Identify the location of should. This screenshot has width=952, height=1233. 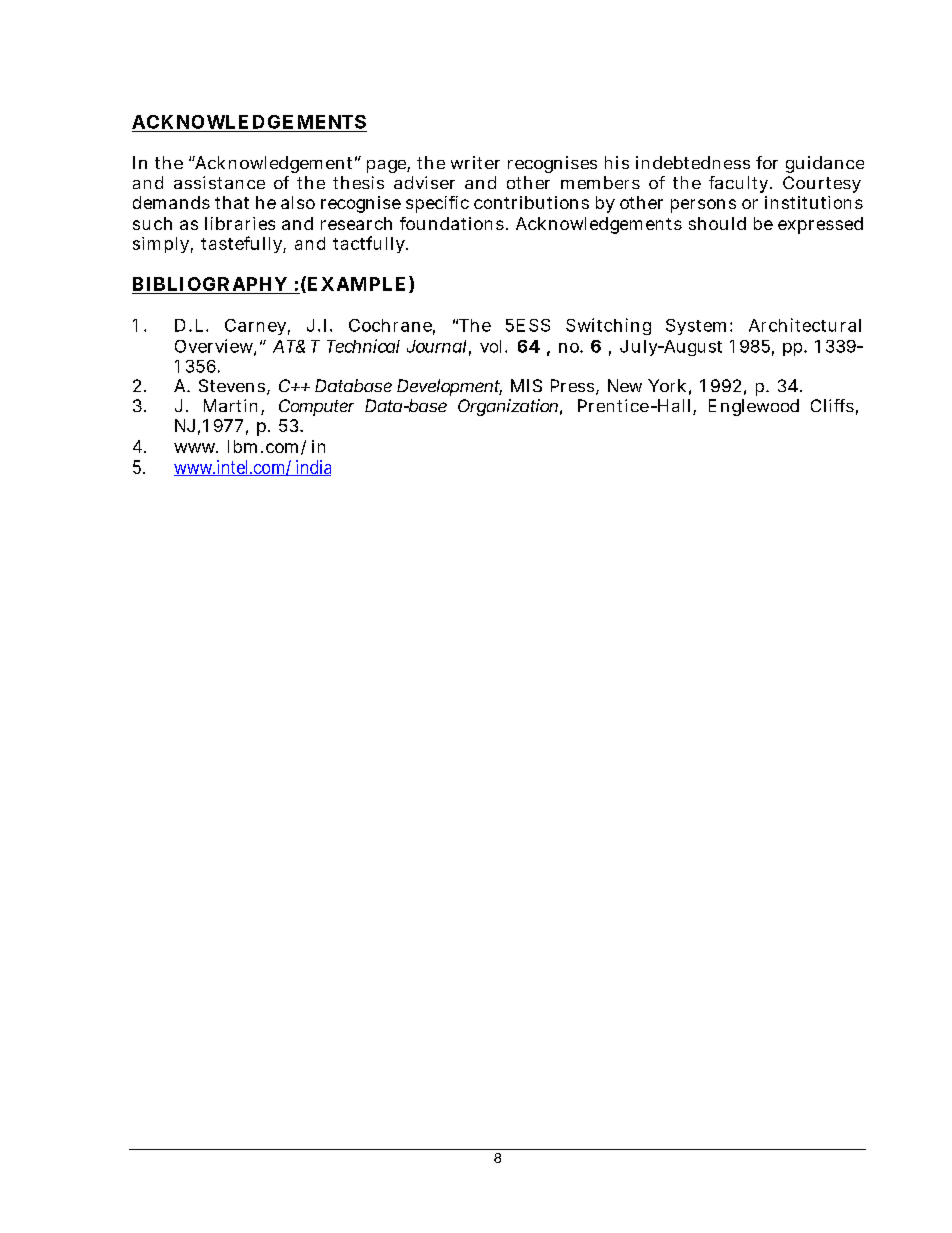
(717, 223).
